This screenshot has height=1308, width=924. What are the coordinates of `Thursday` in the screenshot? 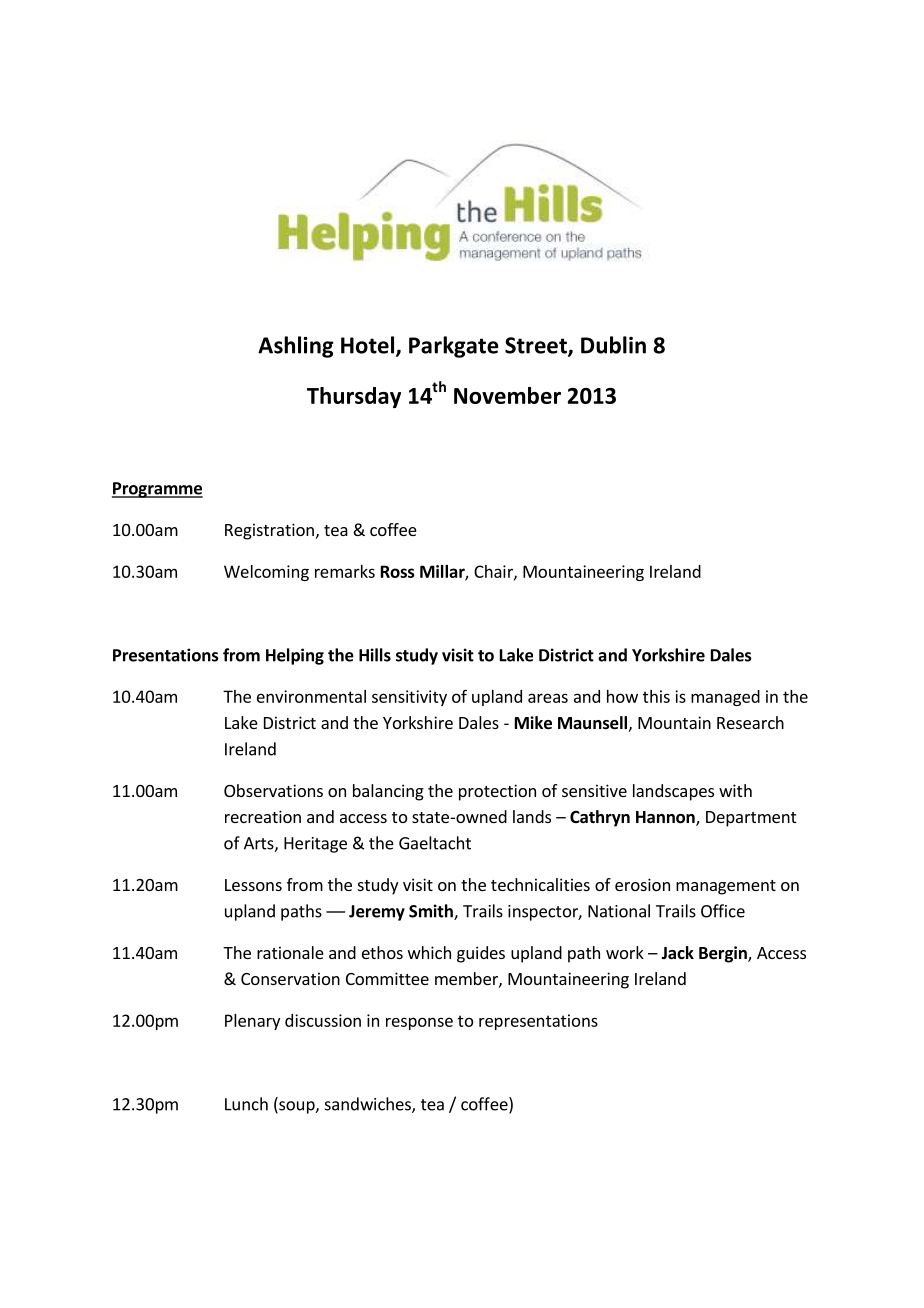 It's located at (354, 397).
